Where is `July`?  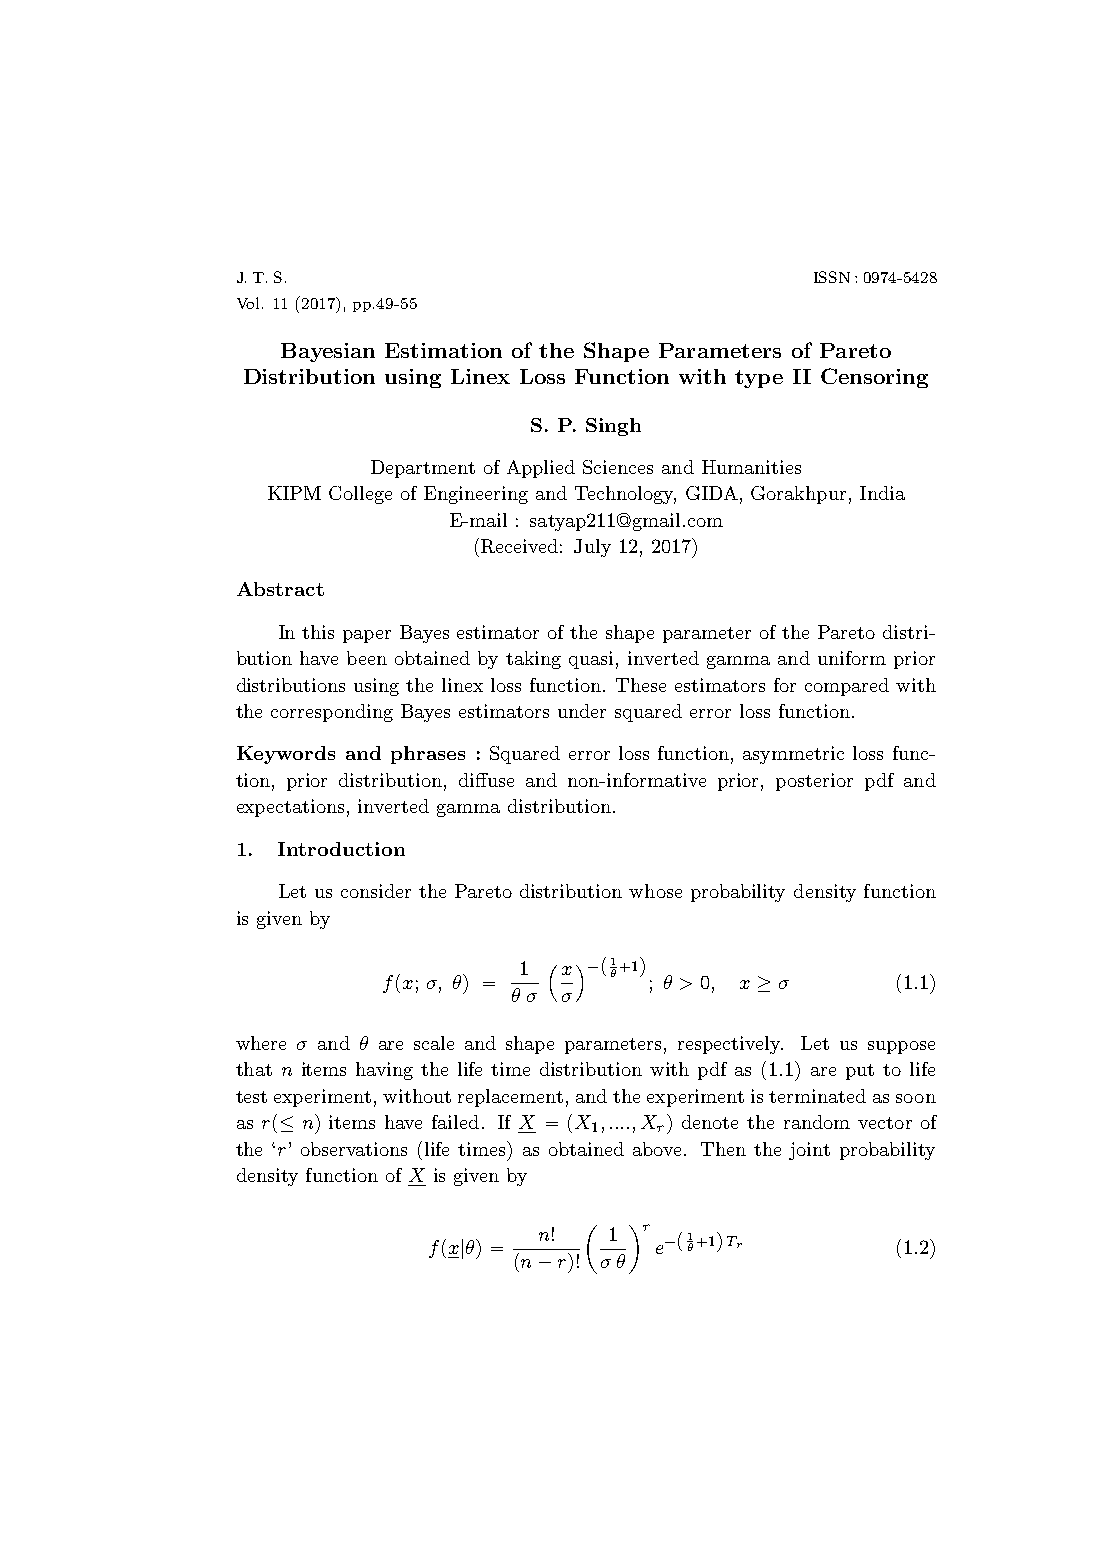
July is located at coordinates (592, 548).
